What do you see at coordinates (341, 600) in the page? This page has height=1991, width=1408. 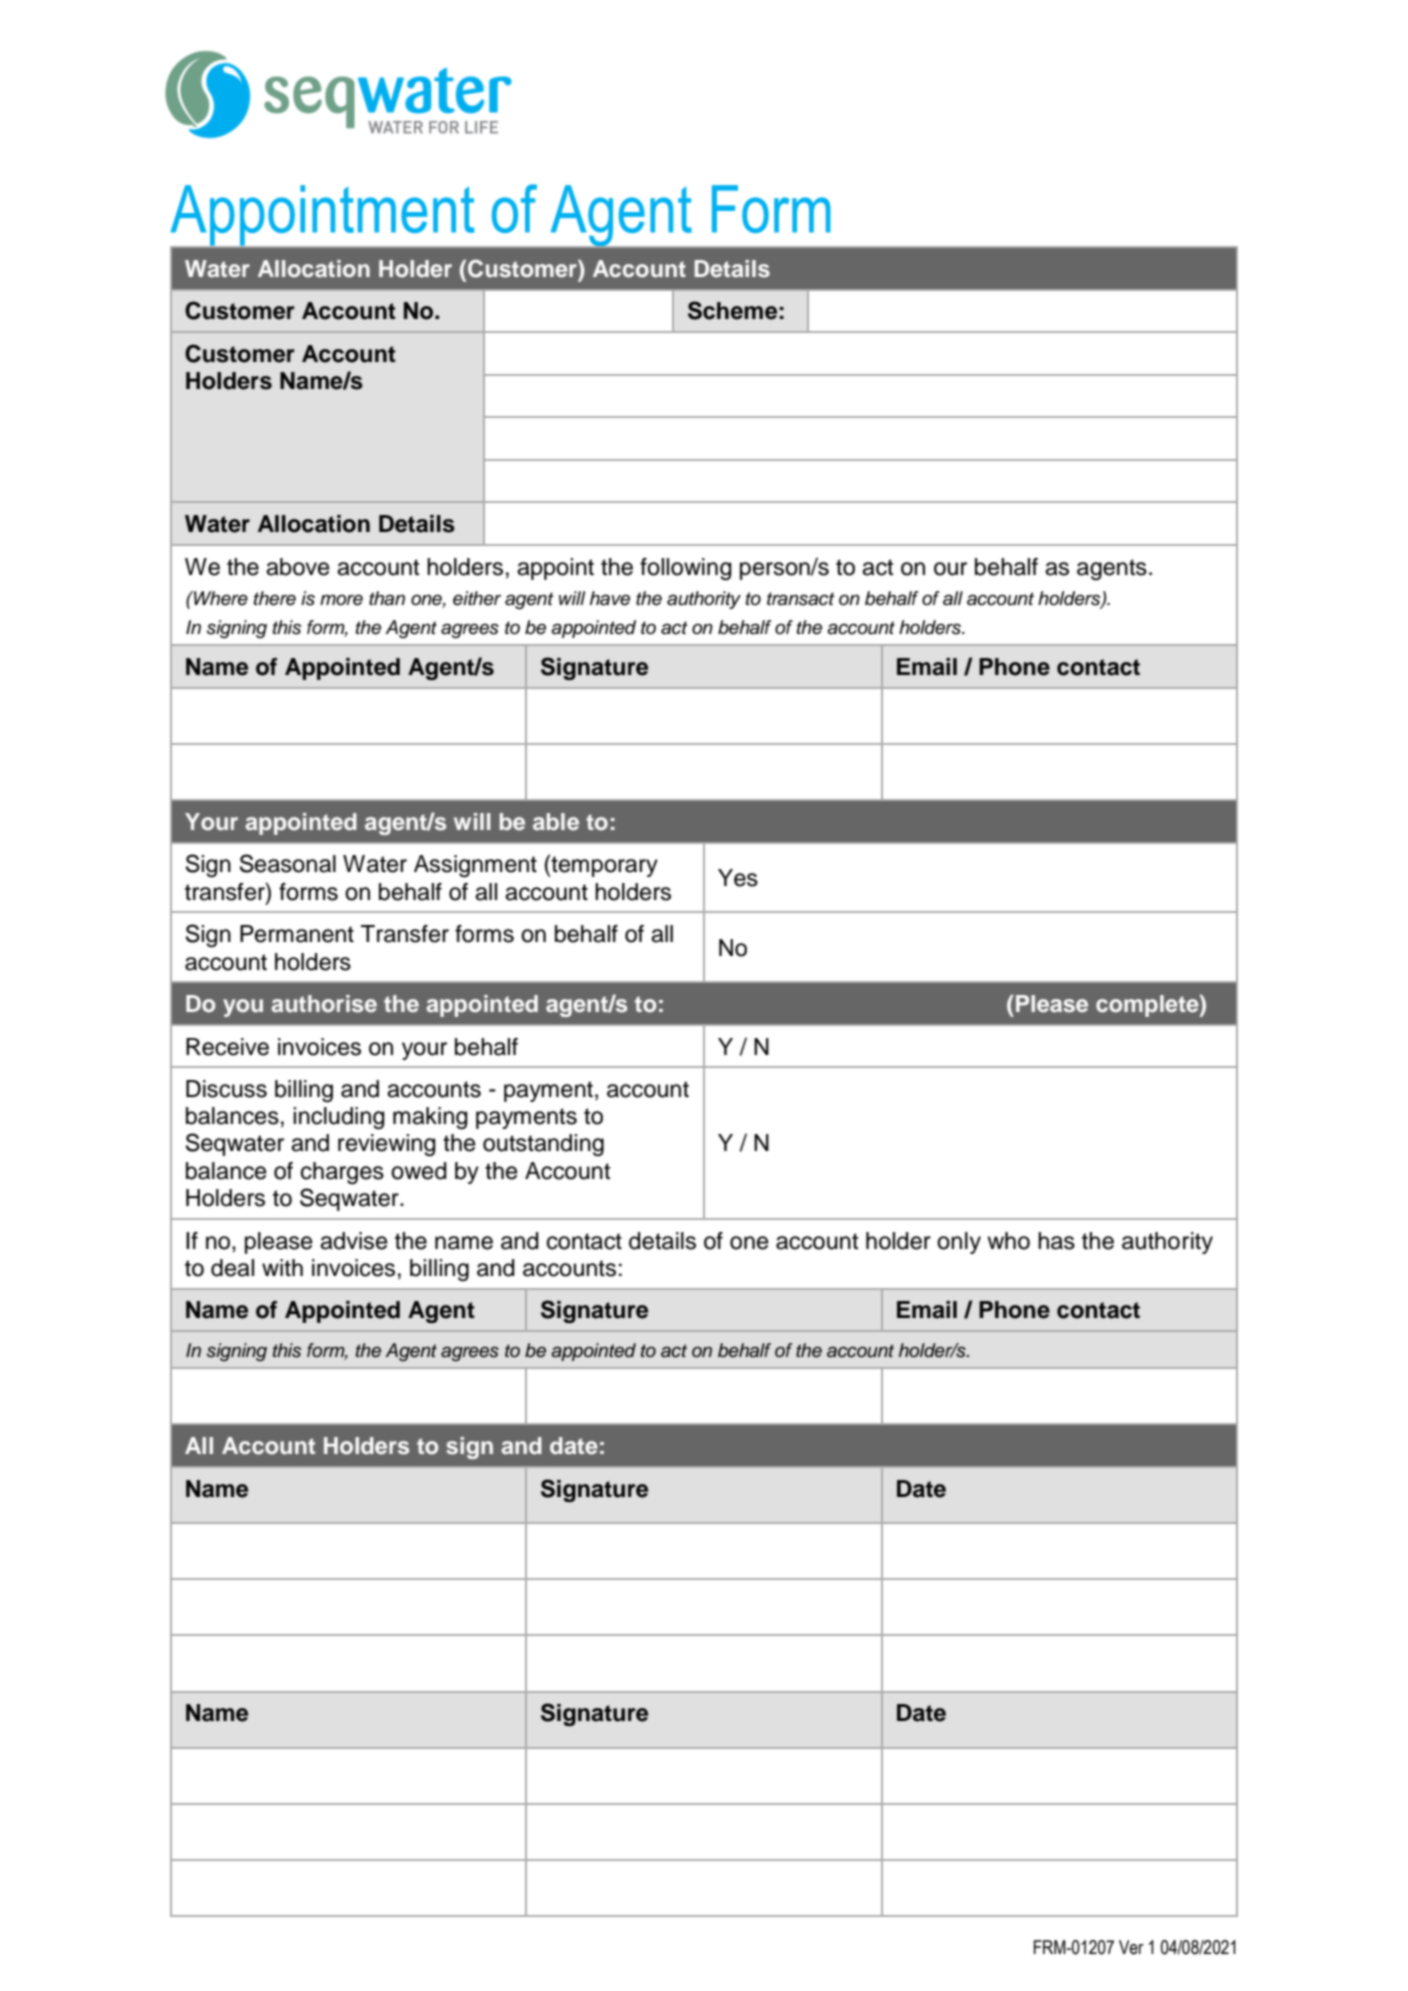 I see `more` at bounding box center [341, 600].
